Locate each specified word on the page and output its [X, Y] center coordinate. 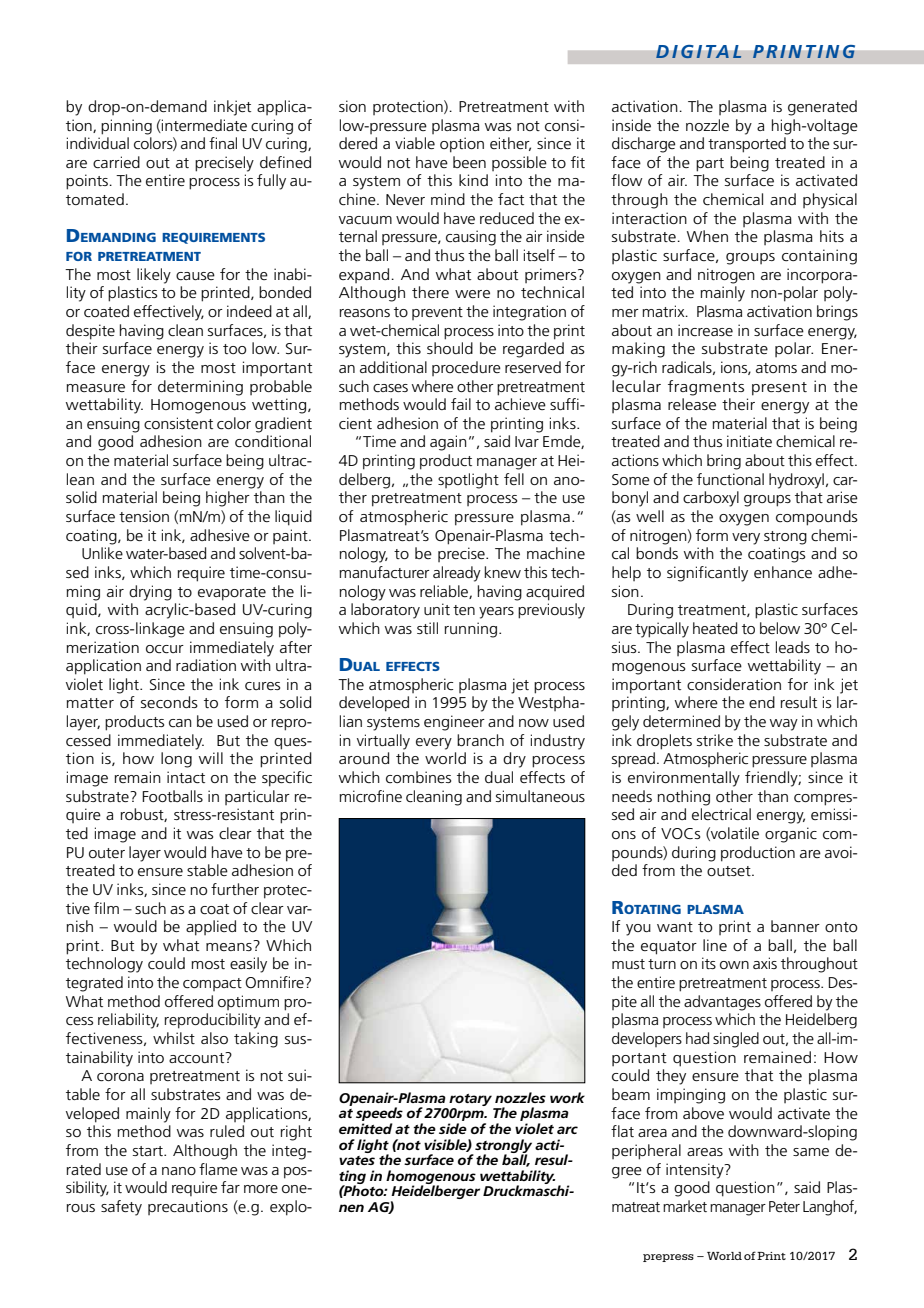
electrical [721, 814]
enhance [783, 572]
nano [179, 1171]
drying [150, 593]
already [457, 574]
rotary [470, 1100]
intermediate [203, 126]
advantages [722, 1003]
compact [212, 984]
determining [200, 388]
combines [418, 777]
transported [747, 145]
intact [186, 777]
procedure [466, 368]
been [469, 162]
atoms [776, 368]
